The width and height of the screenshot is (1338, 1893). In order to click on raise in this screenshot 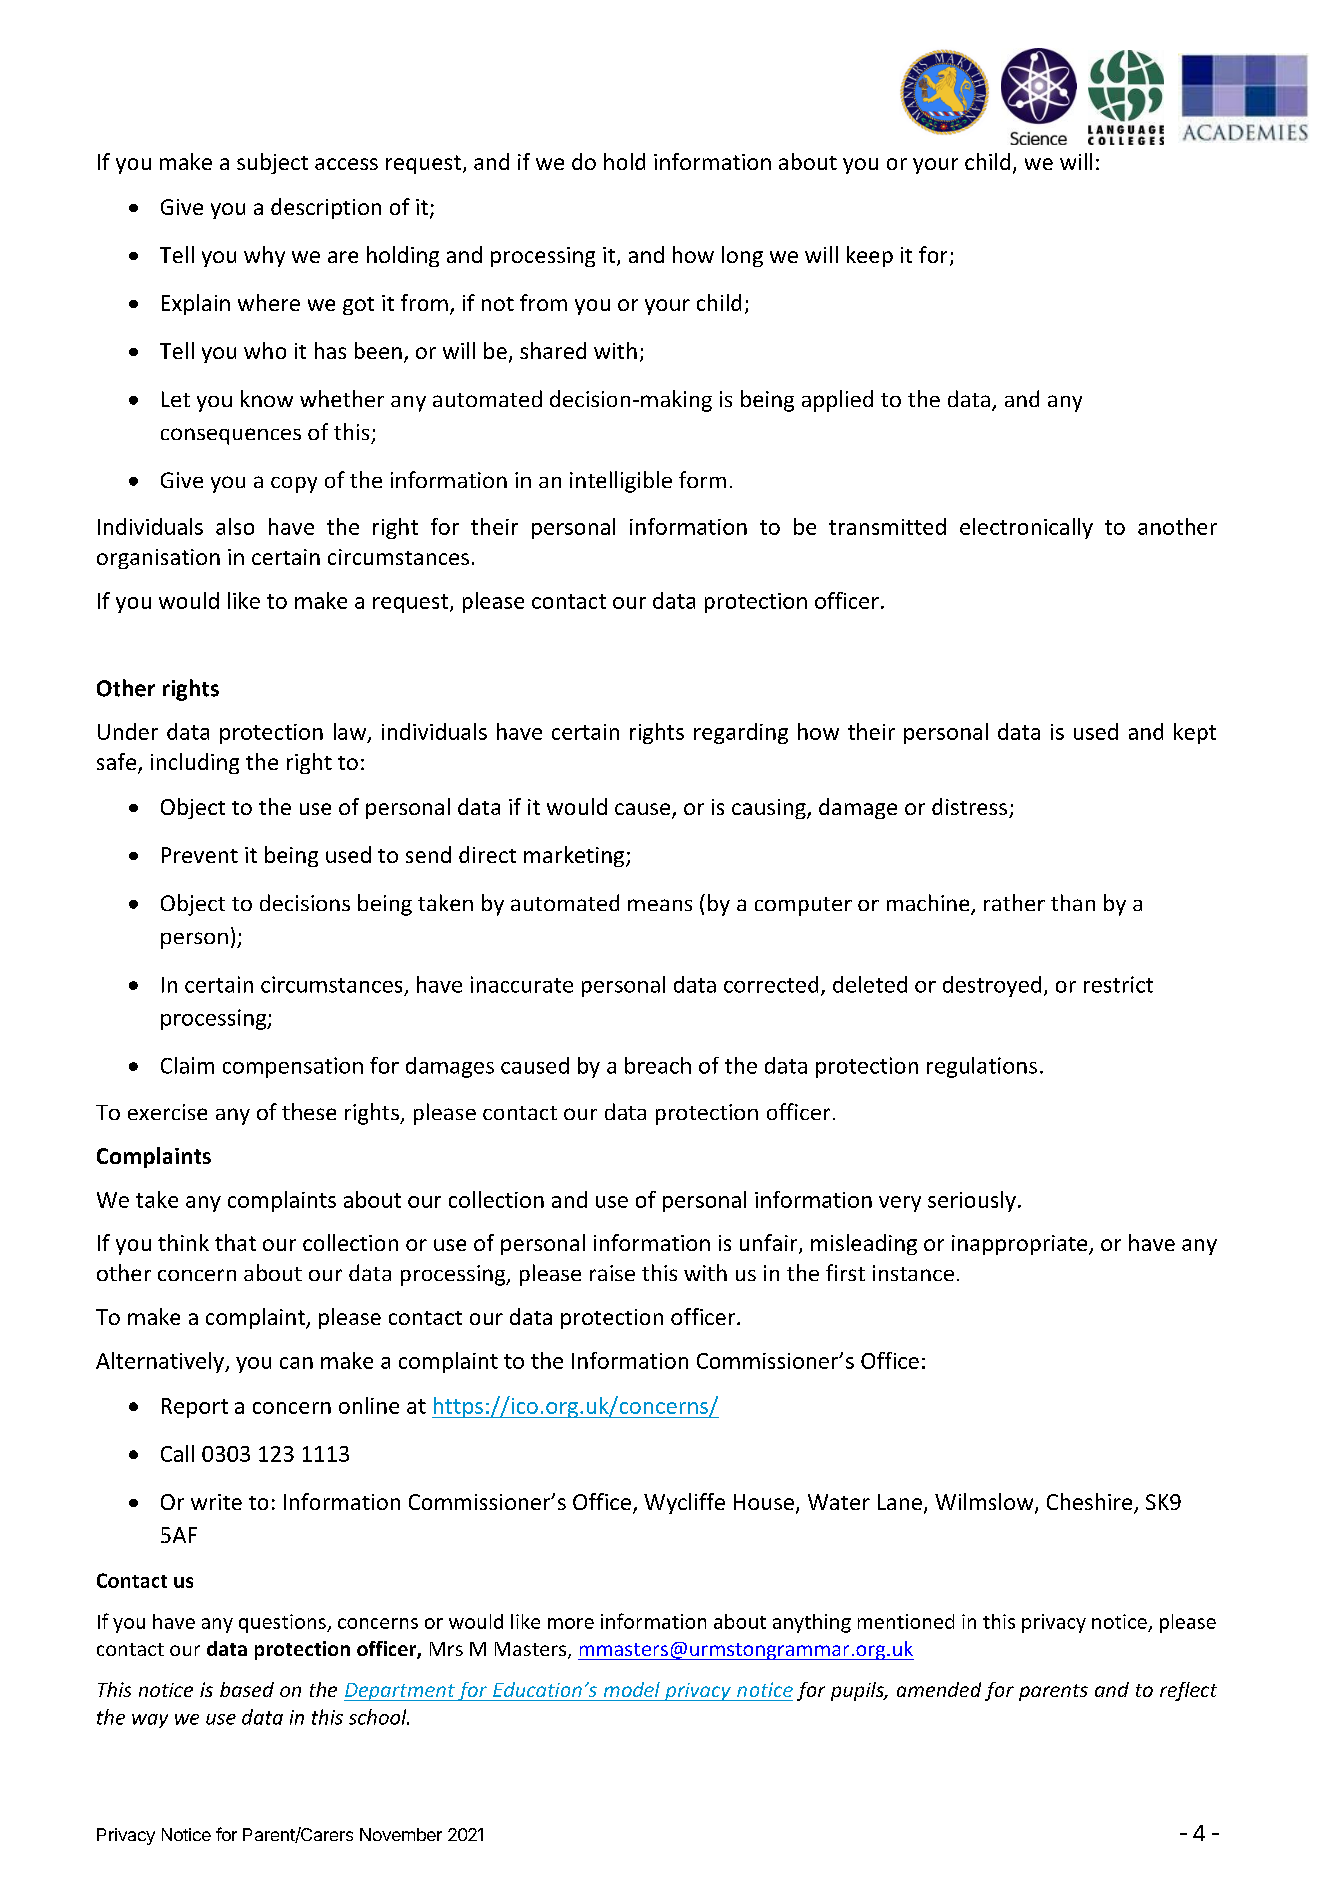, I will do `click(612, 1273)`.
